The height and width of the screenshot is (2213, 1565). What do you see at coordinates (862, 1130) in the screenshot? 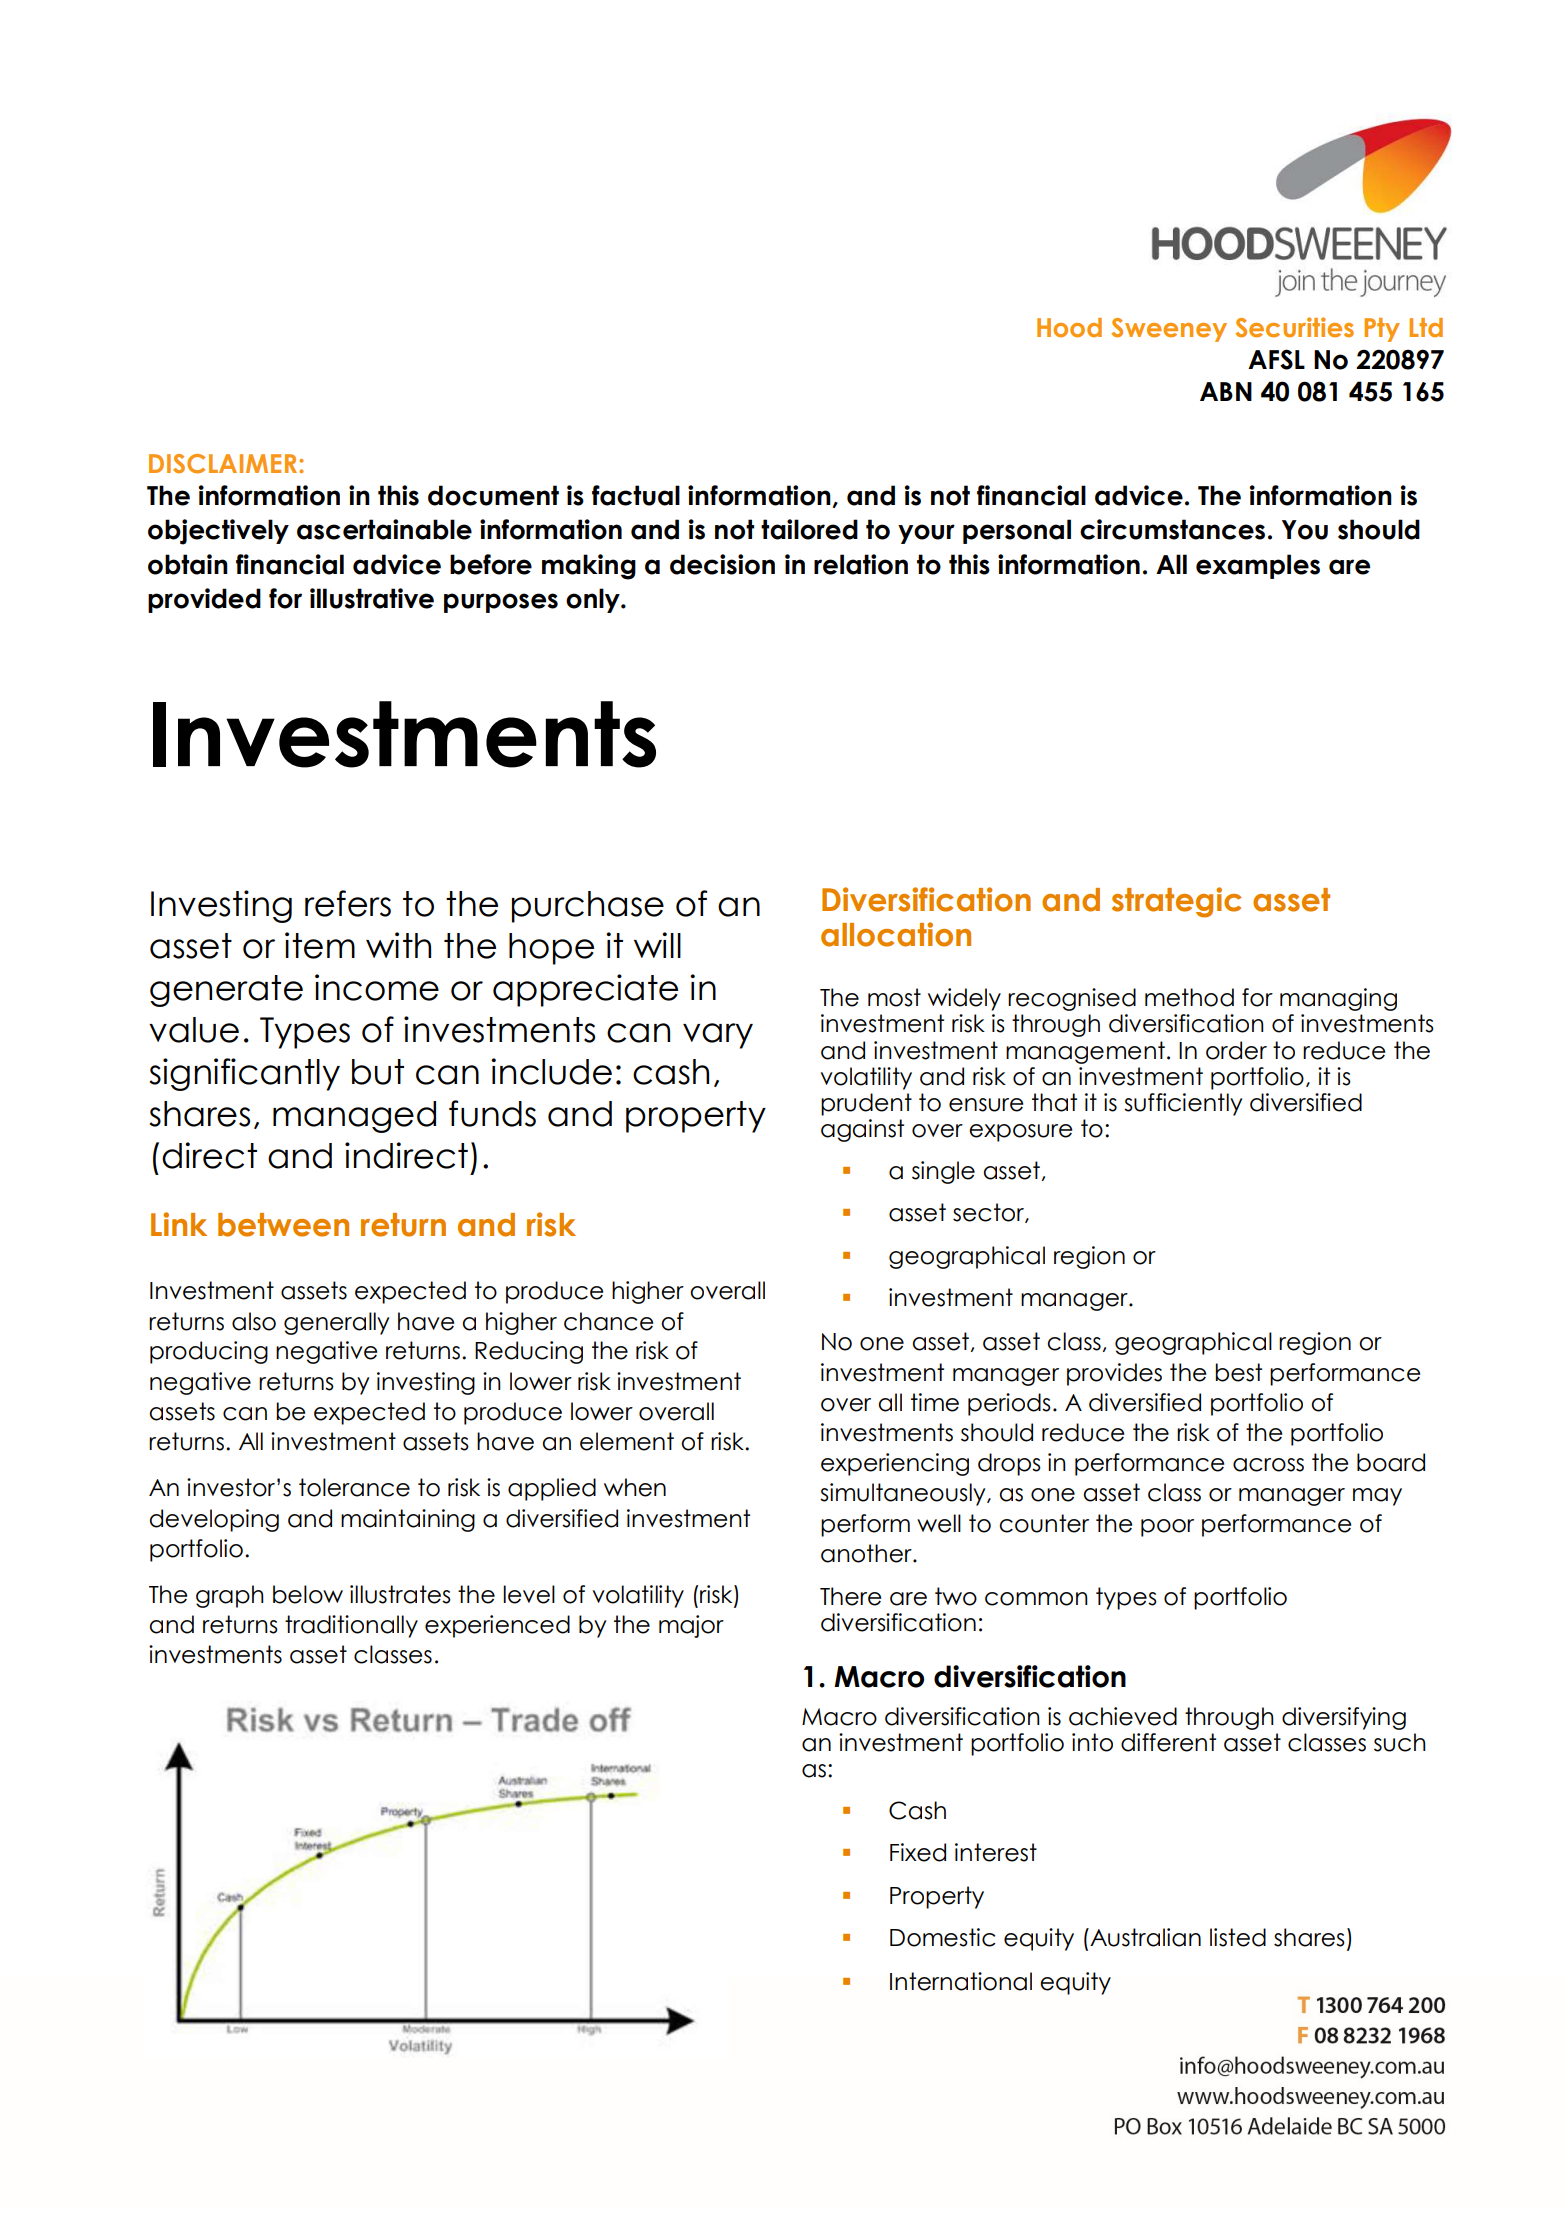
I see `against` at bounding box center [862, 1130].
